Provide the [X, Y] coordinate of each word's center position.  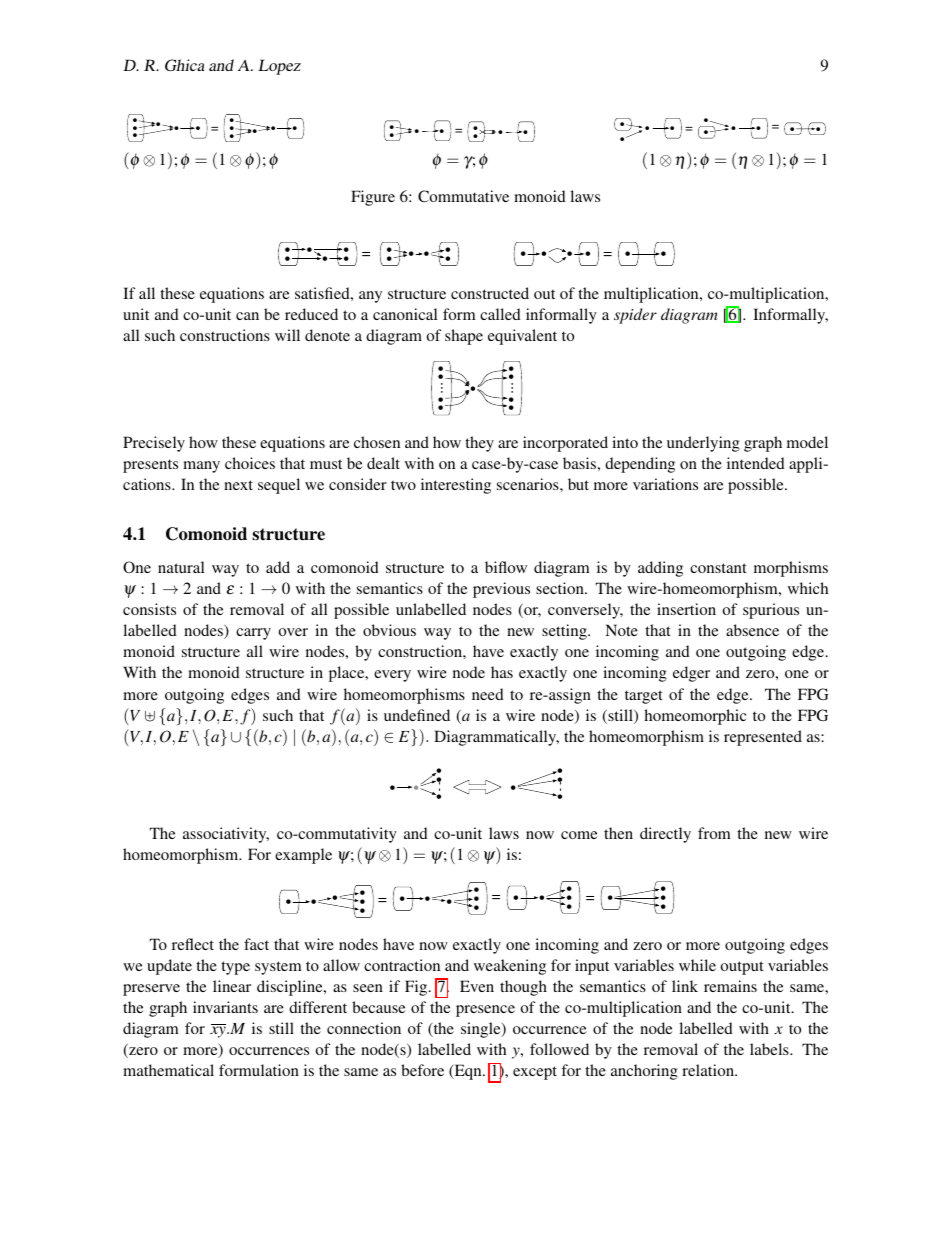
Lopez [279, 67]
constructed [490, 293]
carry [253, 634]
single [482, 1030]
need [488, 694]
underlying [703, 444]
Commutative [463, 196]
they [479, 444]
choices [250, 463]
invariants [225, 1007]
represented [763, 738]
